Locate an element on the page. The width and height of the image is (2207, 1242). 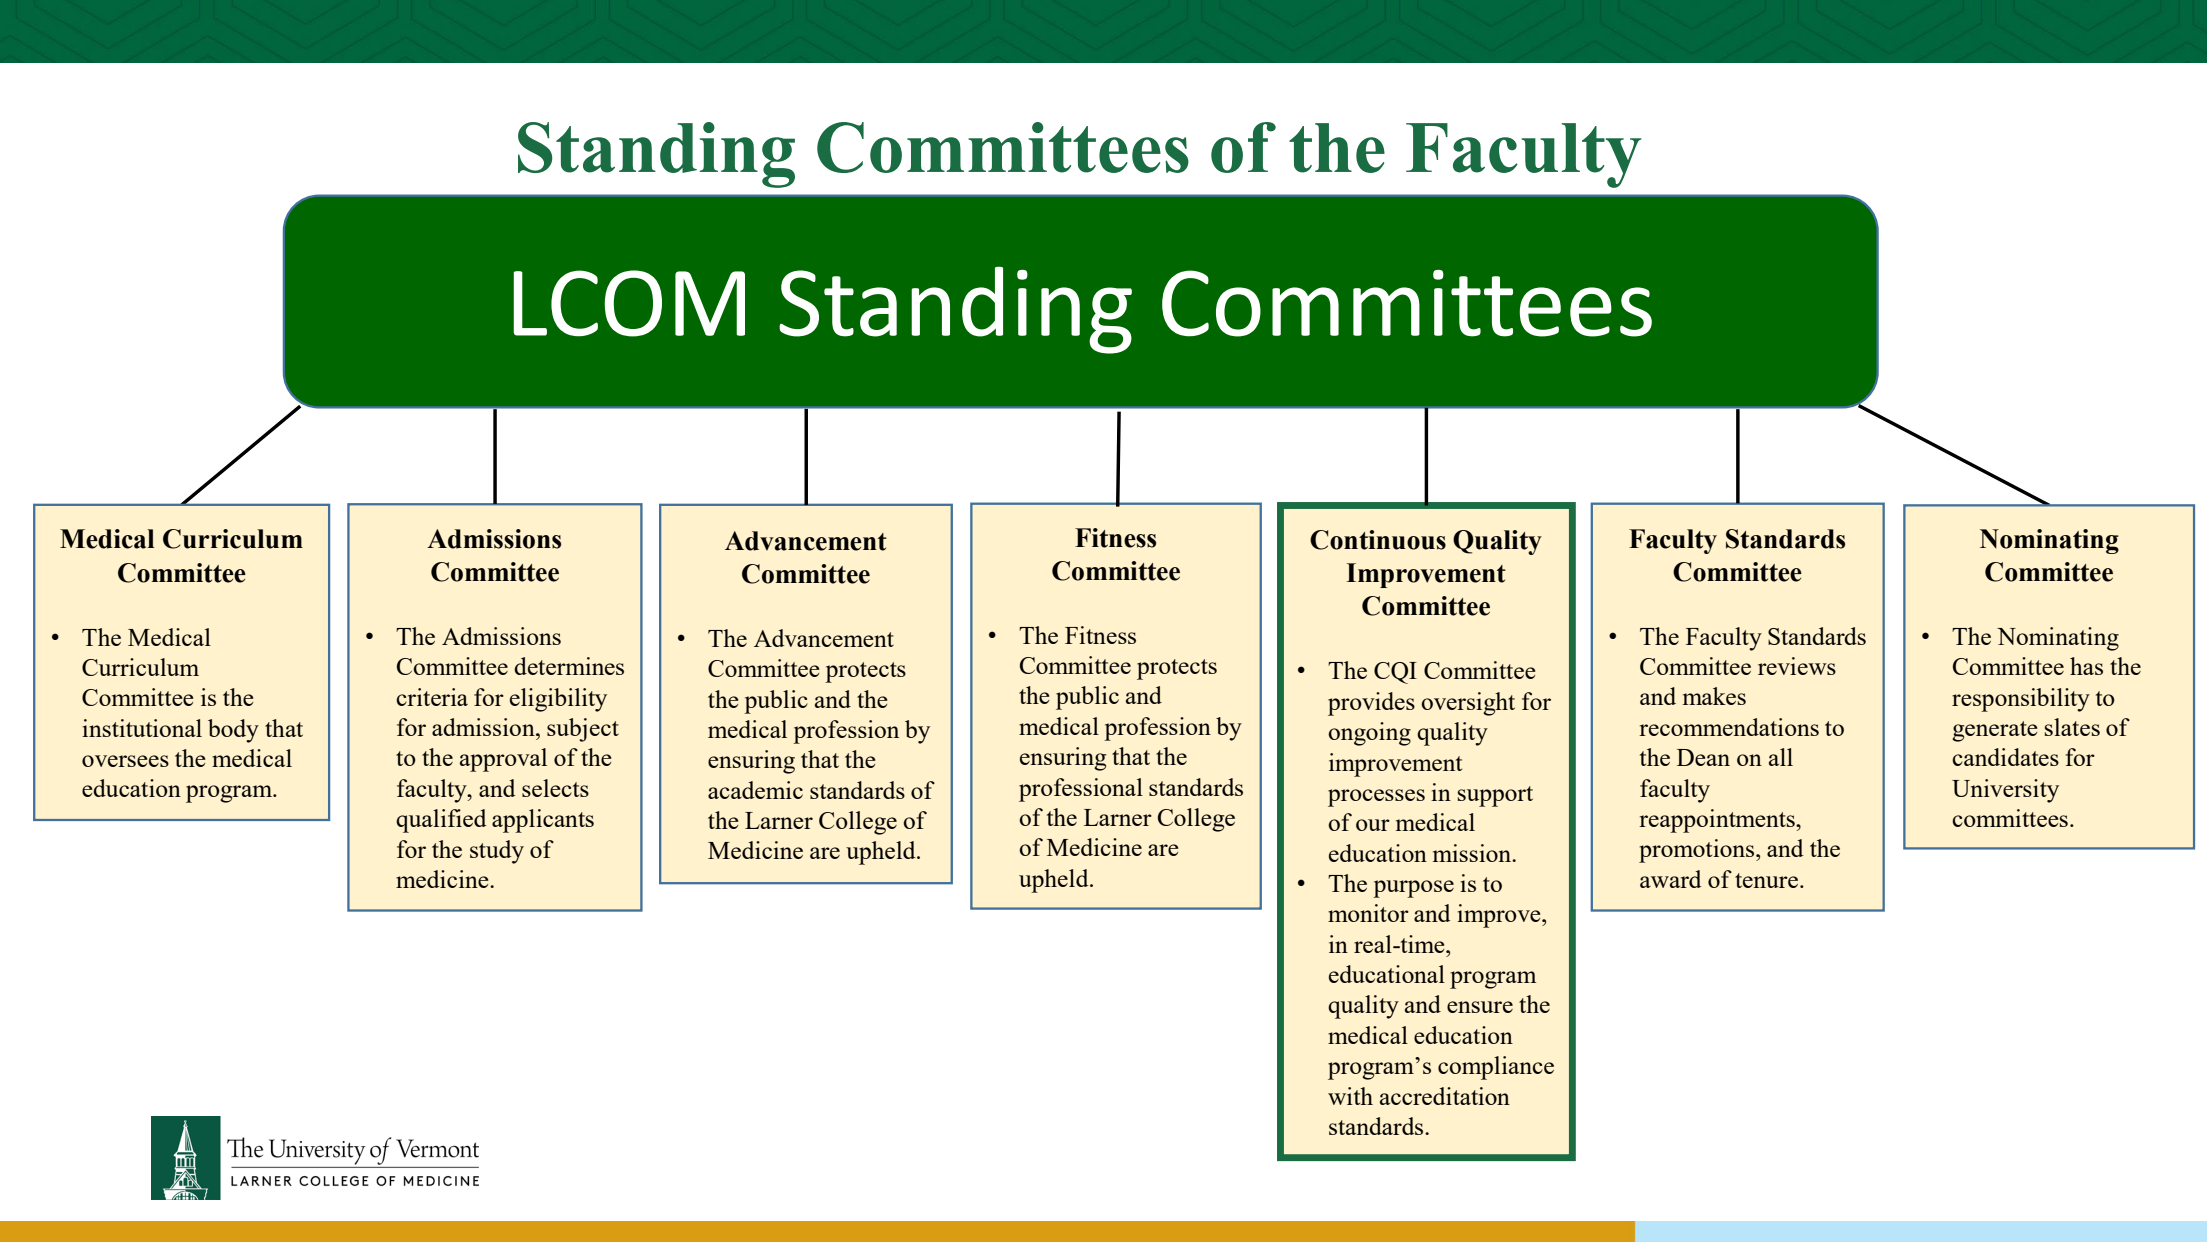
tenure is located at coordinates (1766, 880).
